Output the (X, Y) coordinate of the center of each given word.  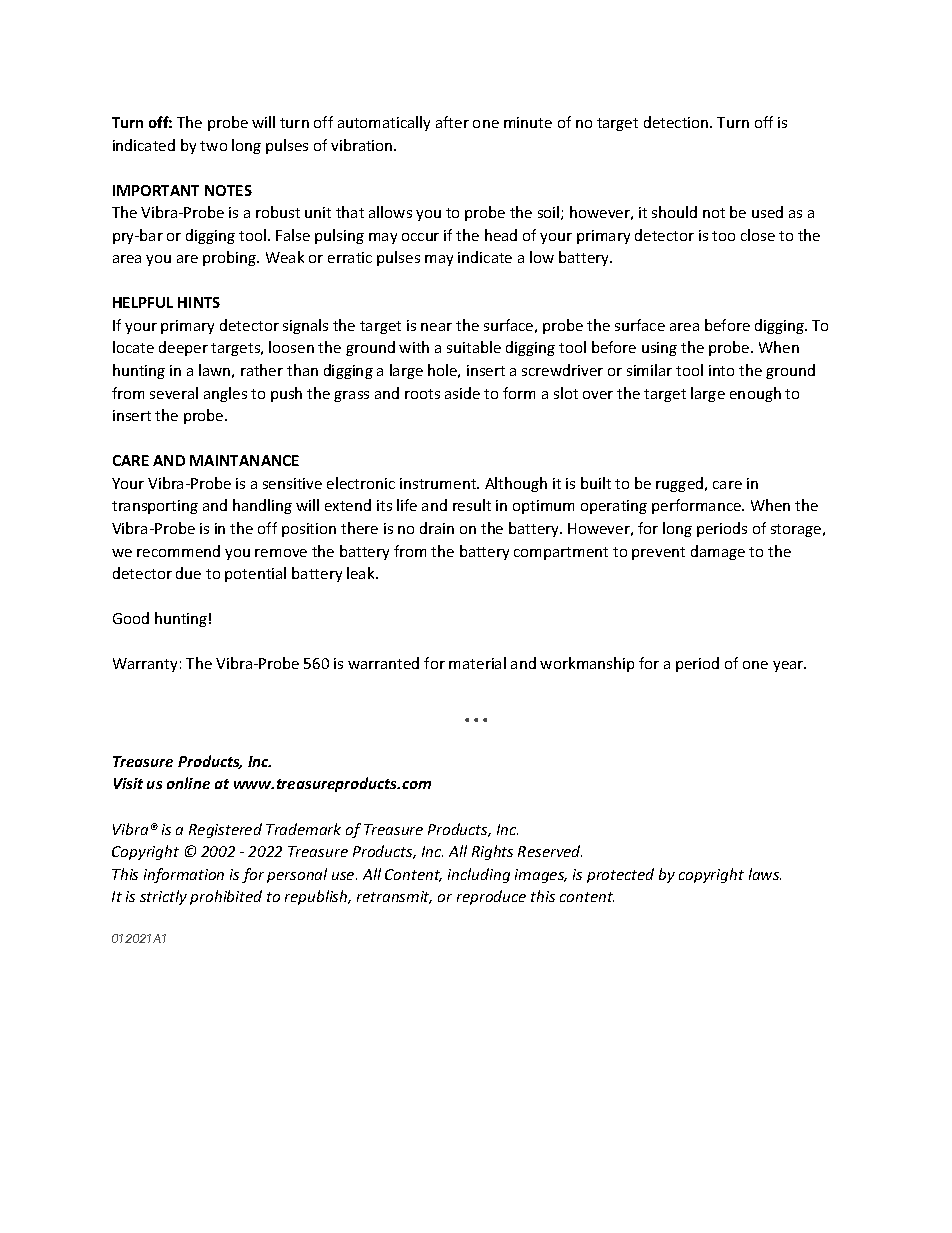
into (721, 370)
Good (131, 618)
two (213, 146)
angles (225, 394)
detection (677, 122)
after (452, 122)
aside (462, 393)
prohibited (226, 897)
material (477, 663)
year (789, 666)
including (479, 875)
